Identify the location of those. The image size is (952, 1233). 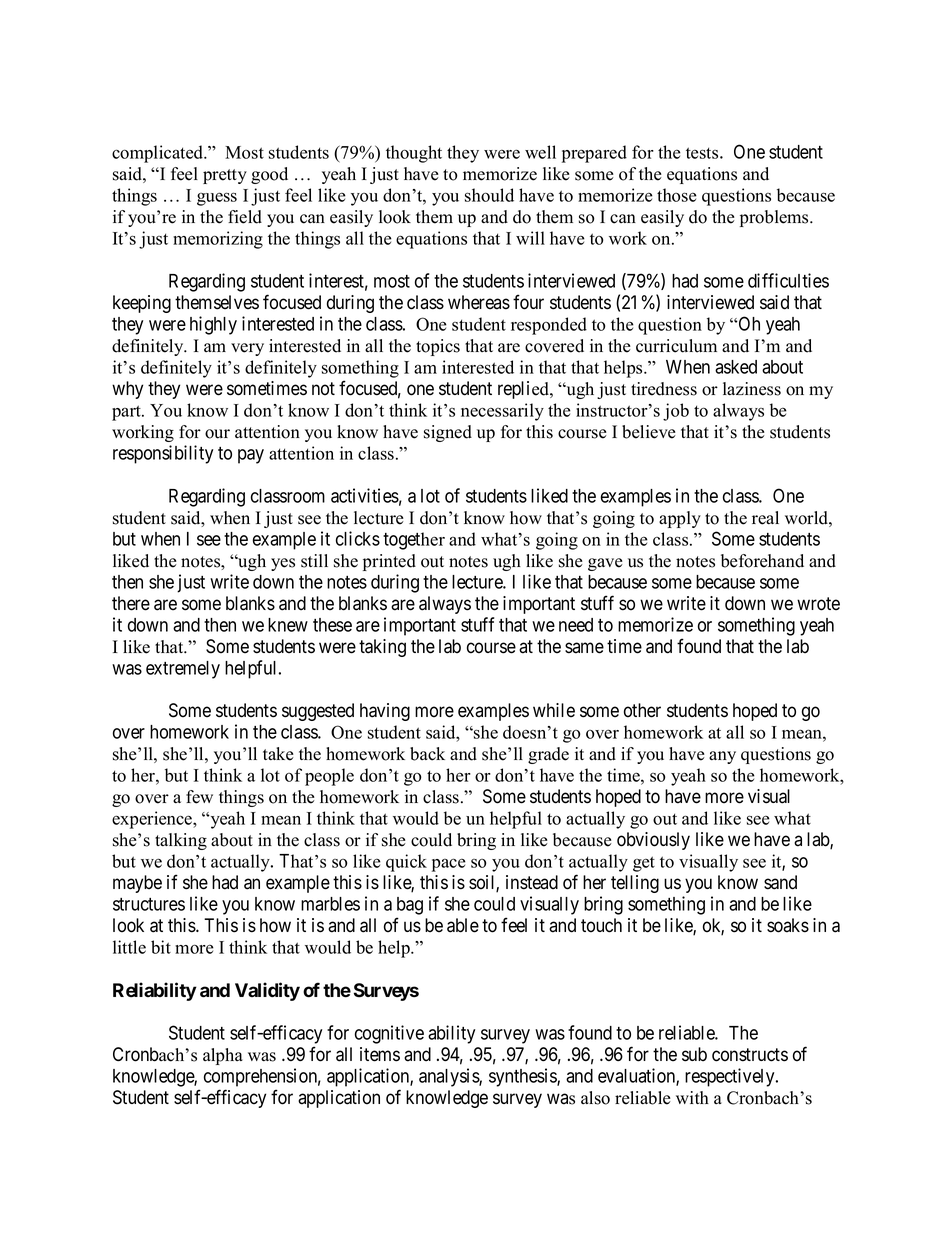
(677, 195).
